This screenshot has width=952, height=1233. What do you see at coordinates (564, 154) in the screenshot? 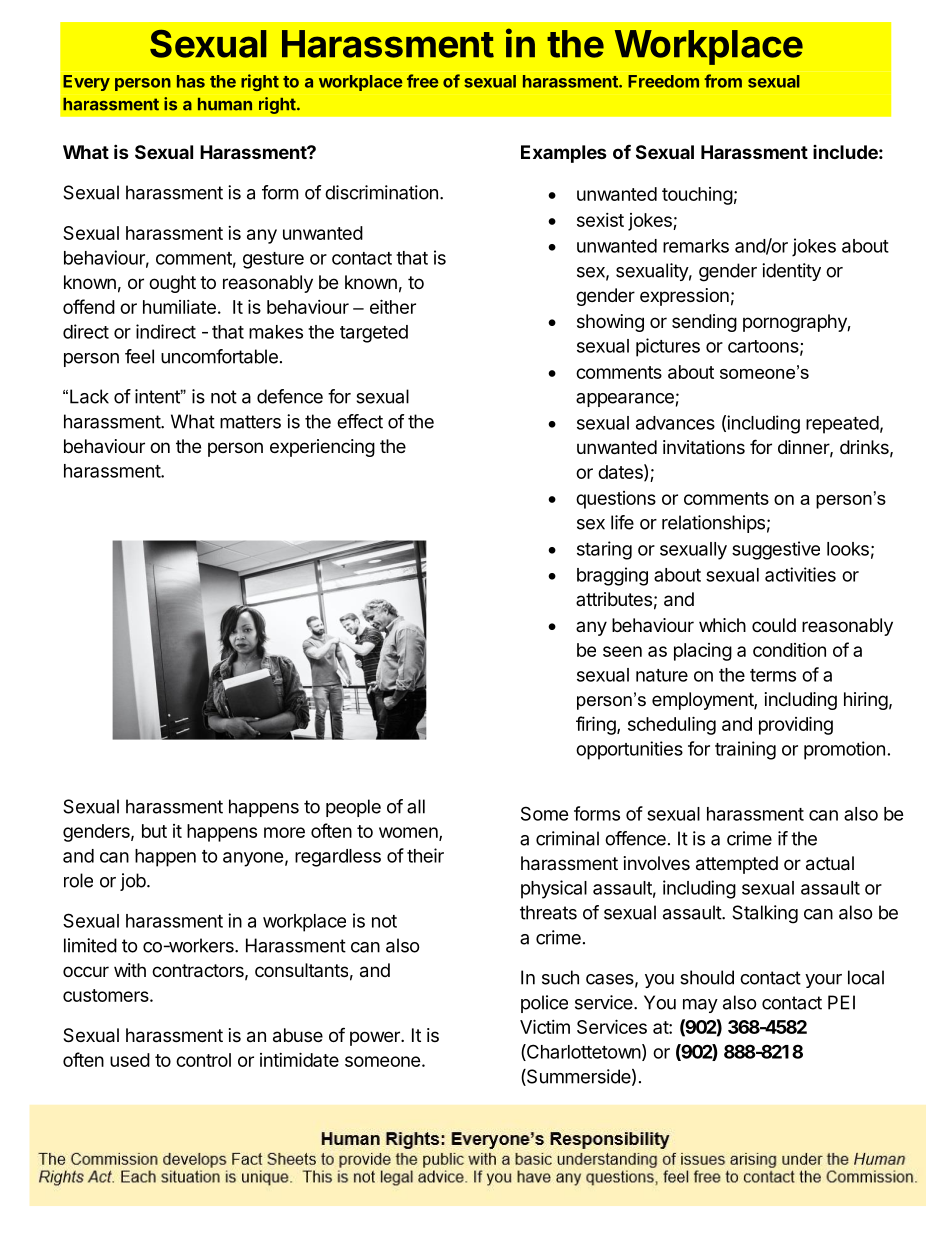
I see `Examples` at bounding box center [564, 154].
